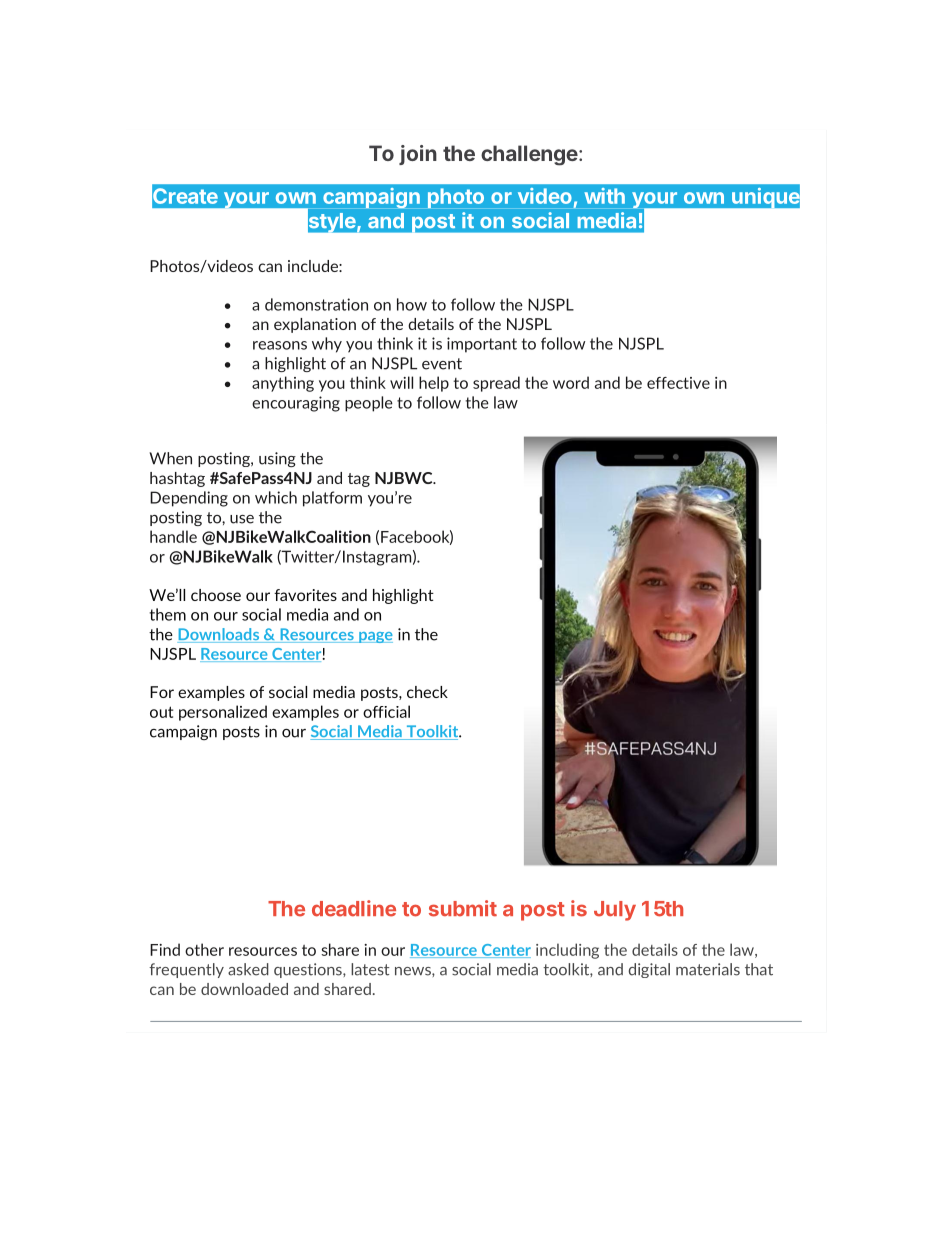 The height and width of the image is (1233, 952). What do you see at coordinates (434, 384) in the image?
I see `help` at bounding box center [434, 384].
